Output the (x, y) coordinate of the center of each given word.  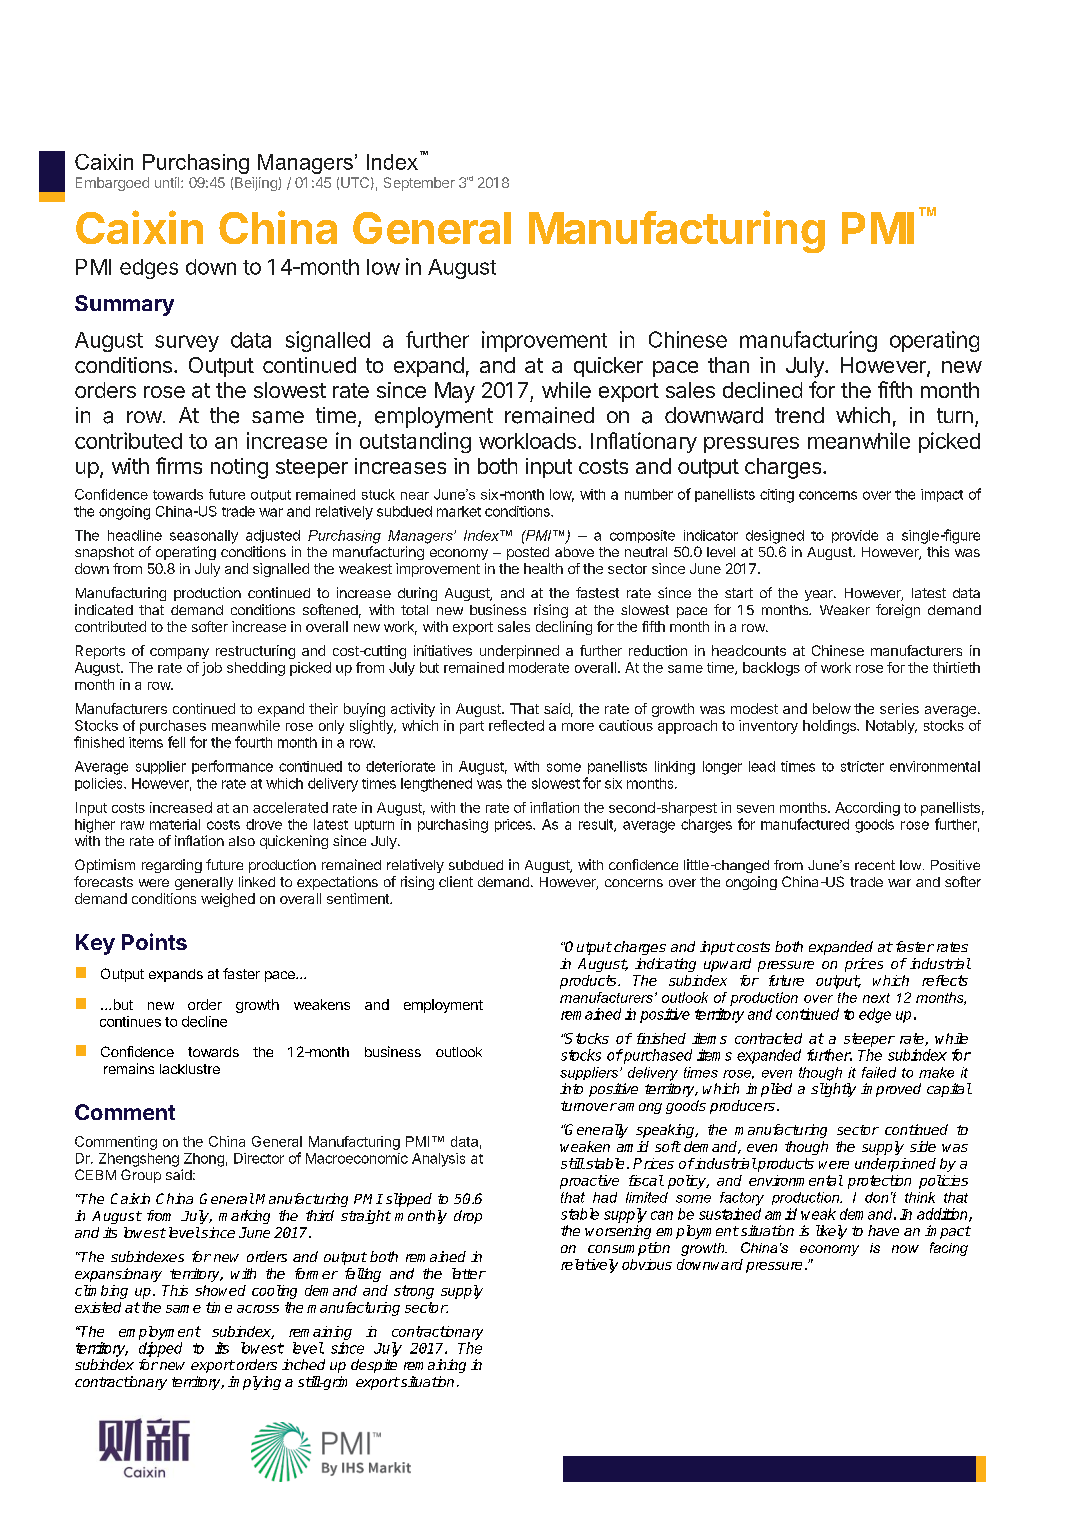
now (905, 1249)
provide (855, 536)
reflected (516, 725)
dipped (160, 1349)
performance (232, 767)
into (571, 1088)
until (168, 182)
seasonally (204, 537)
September (419, 184)
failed (879, 1072)
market (459, 511)
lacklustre (190, 1069)
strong (414, 1292)
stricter (862, 766)
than (728, 365)
